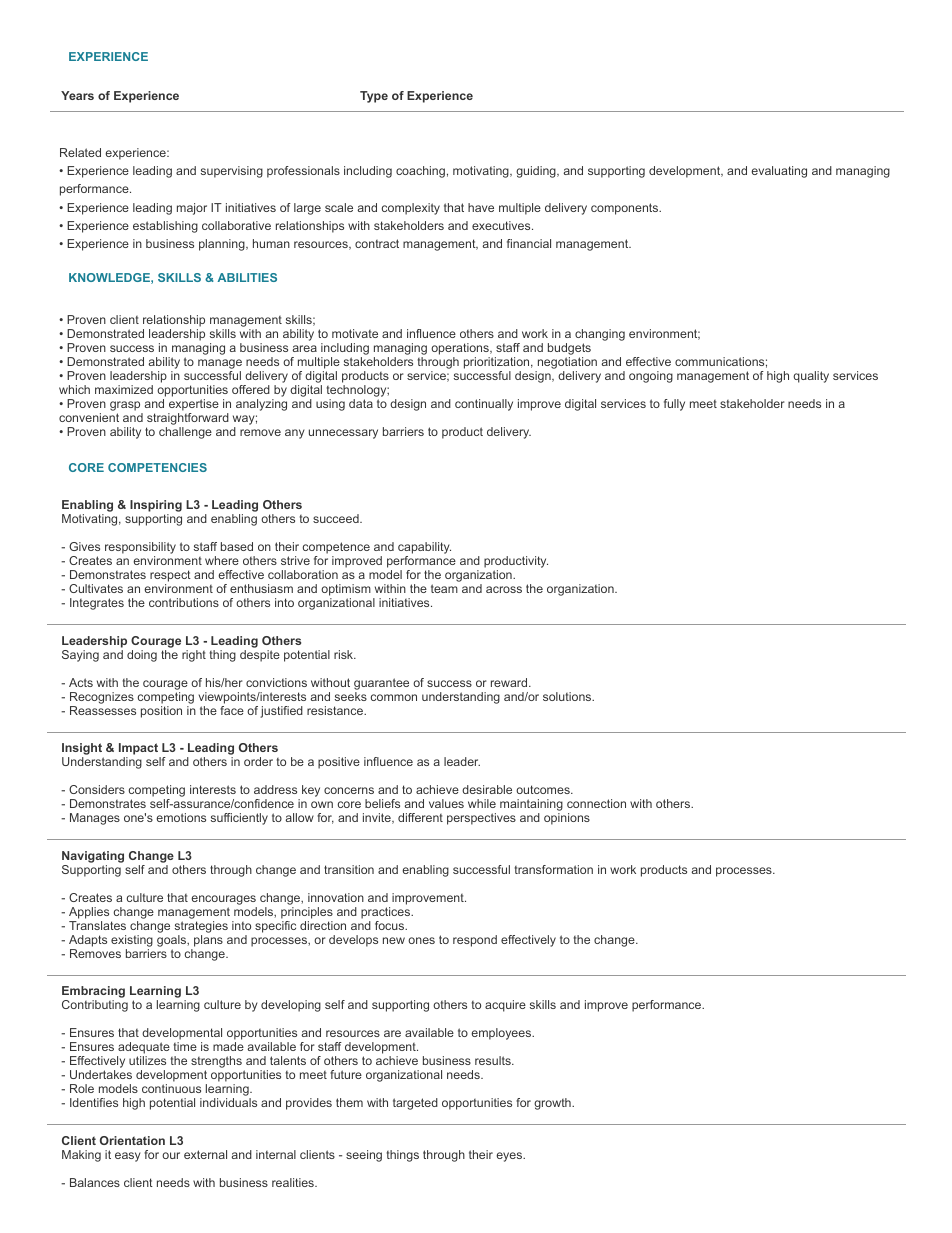 This screenshot has width=952, height=1233. I want to click on fully, so click(674, 405).
